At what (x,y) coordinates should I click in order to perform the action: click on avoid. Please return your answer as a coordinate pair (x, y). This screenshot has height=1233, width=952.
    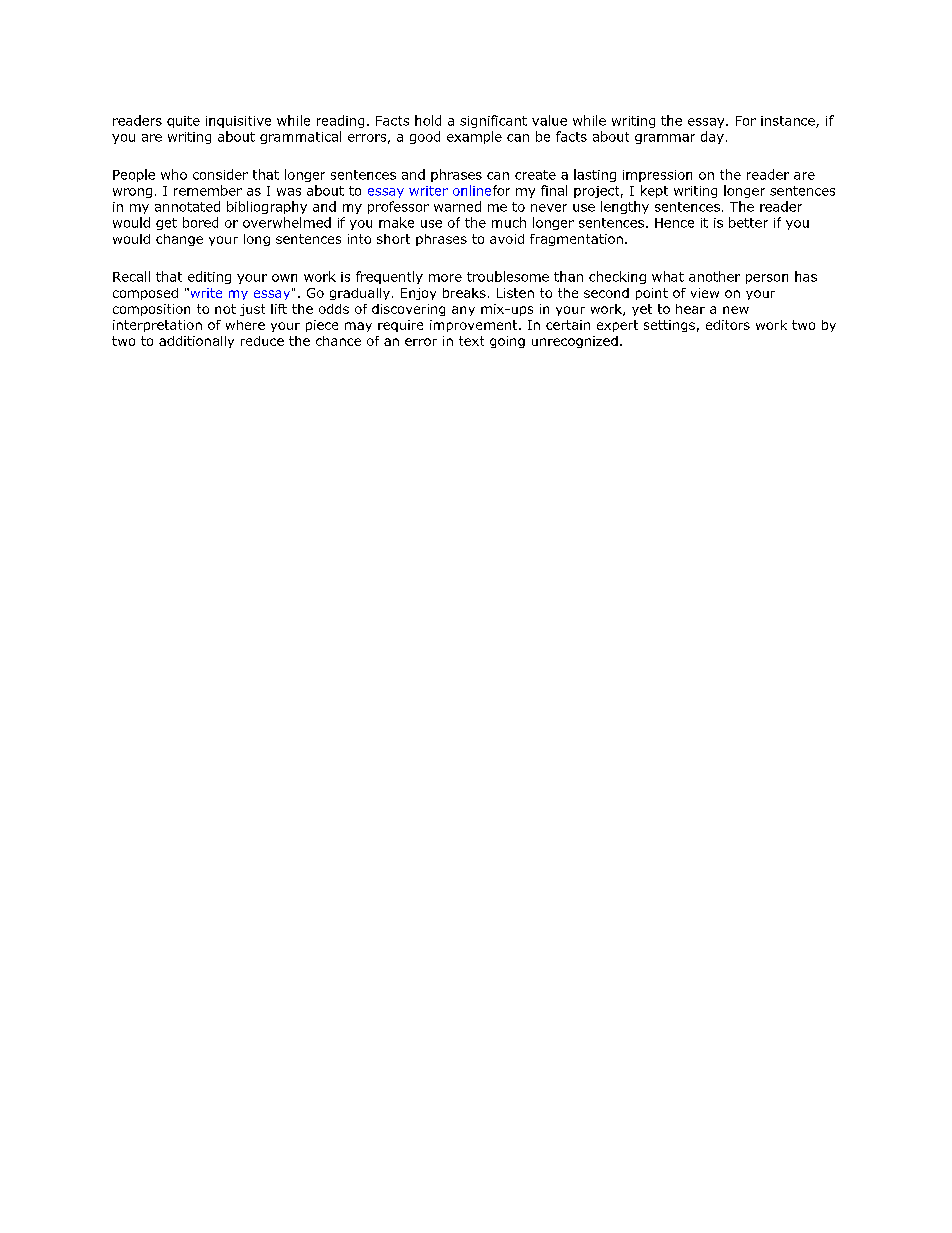
    Looking at the image, I should click on (507, 239).
